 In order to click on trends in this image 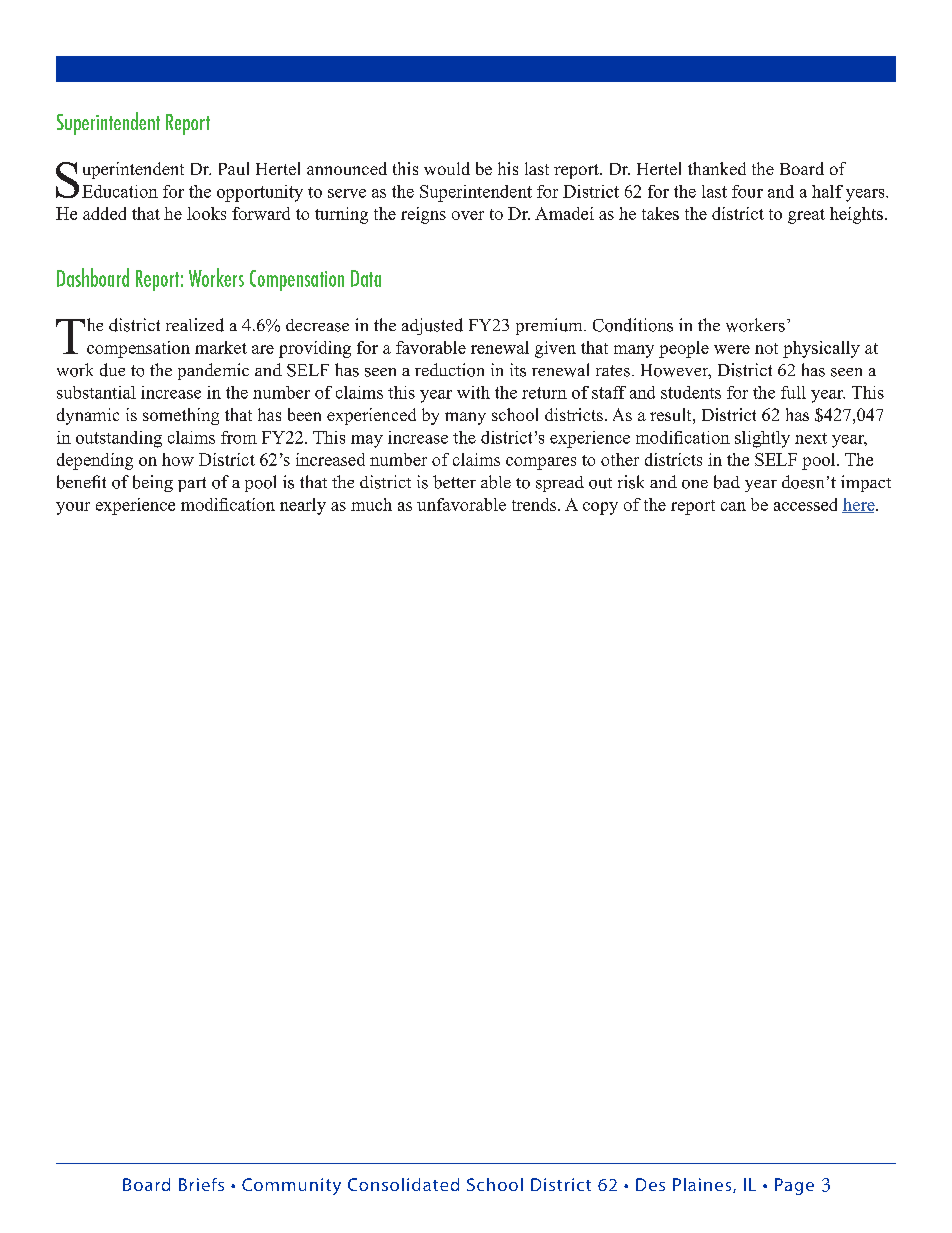, I will do `click(535, 504)`.
